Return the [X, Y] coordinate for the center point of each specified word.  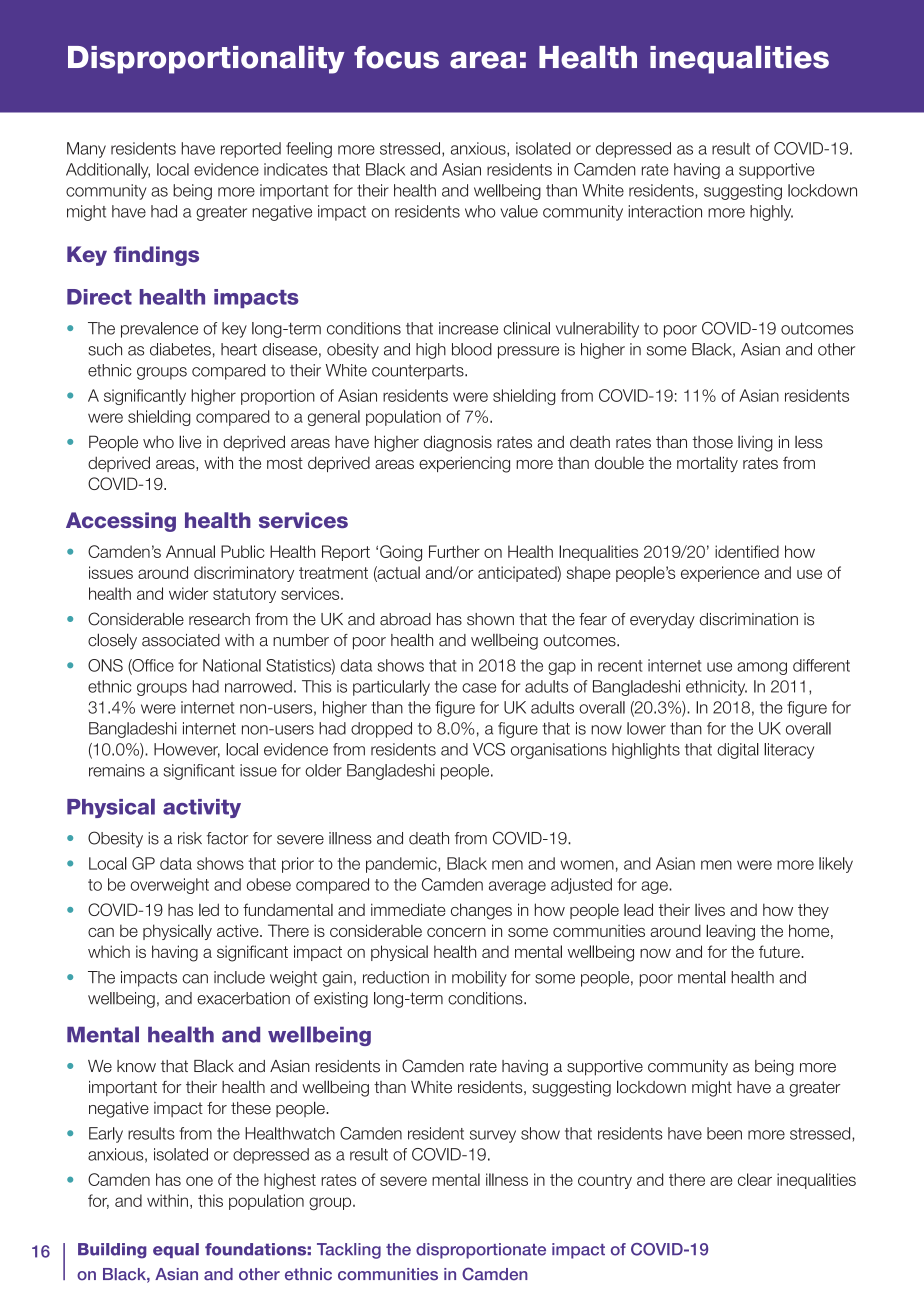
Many [86, 150]
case [479, 688]
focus [396, 57]
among [762, 668]
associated [181, 640]
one [199, 1181]
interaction [665, 211]
